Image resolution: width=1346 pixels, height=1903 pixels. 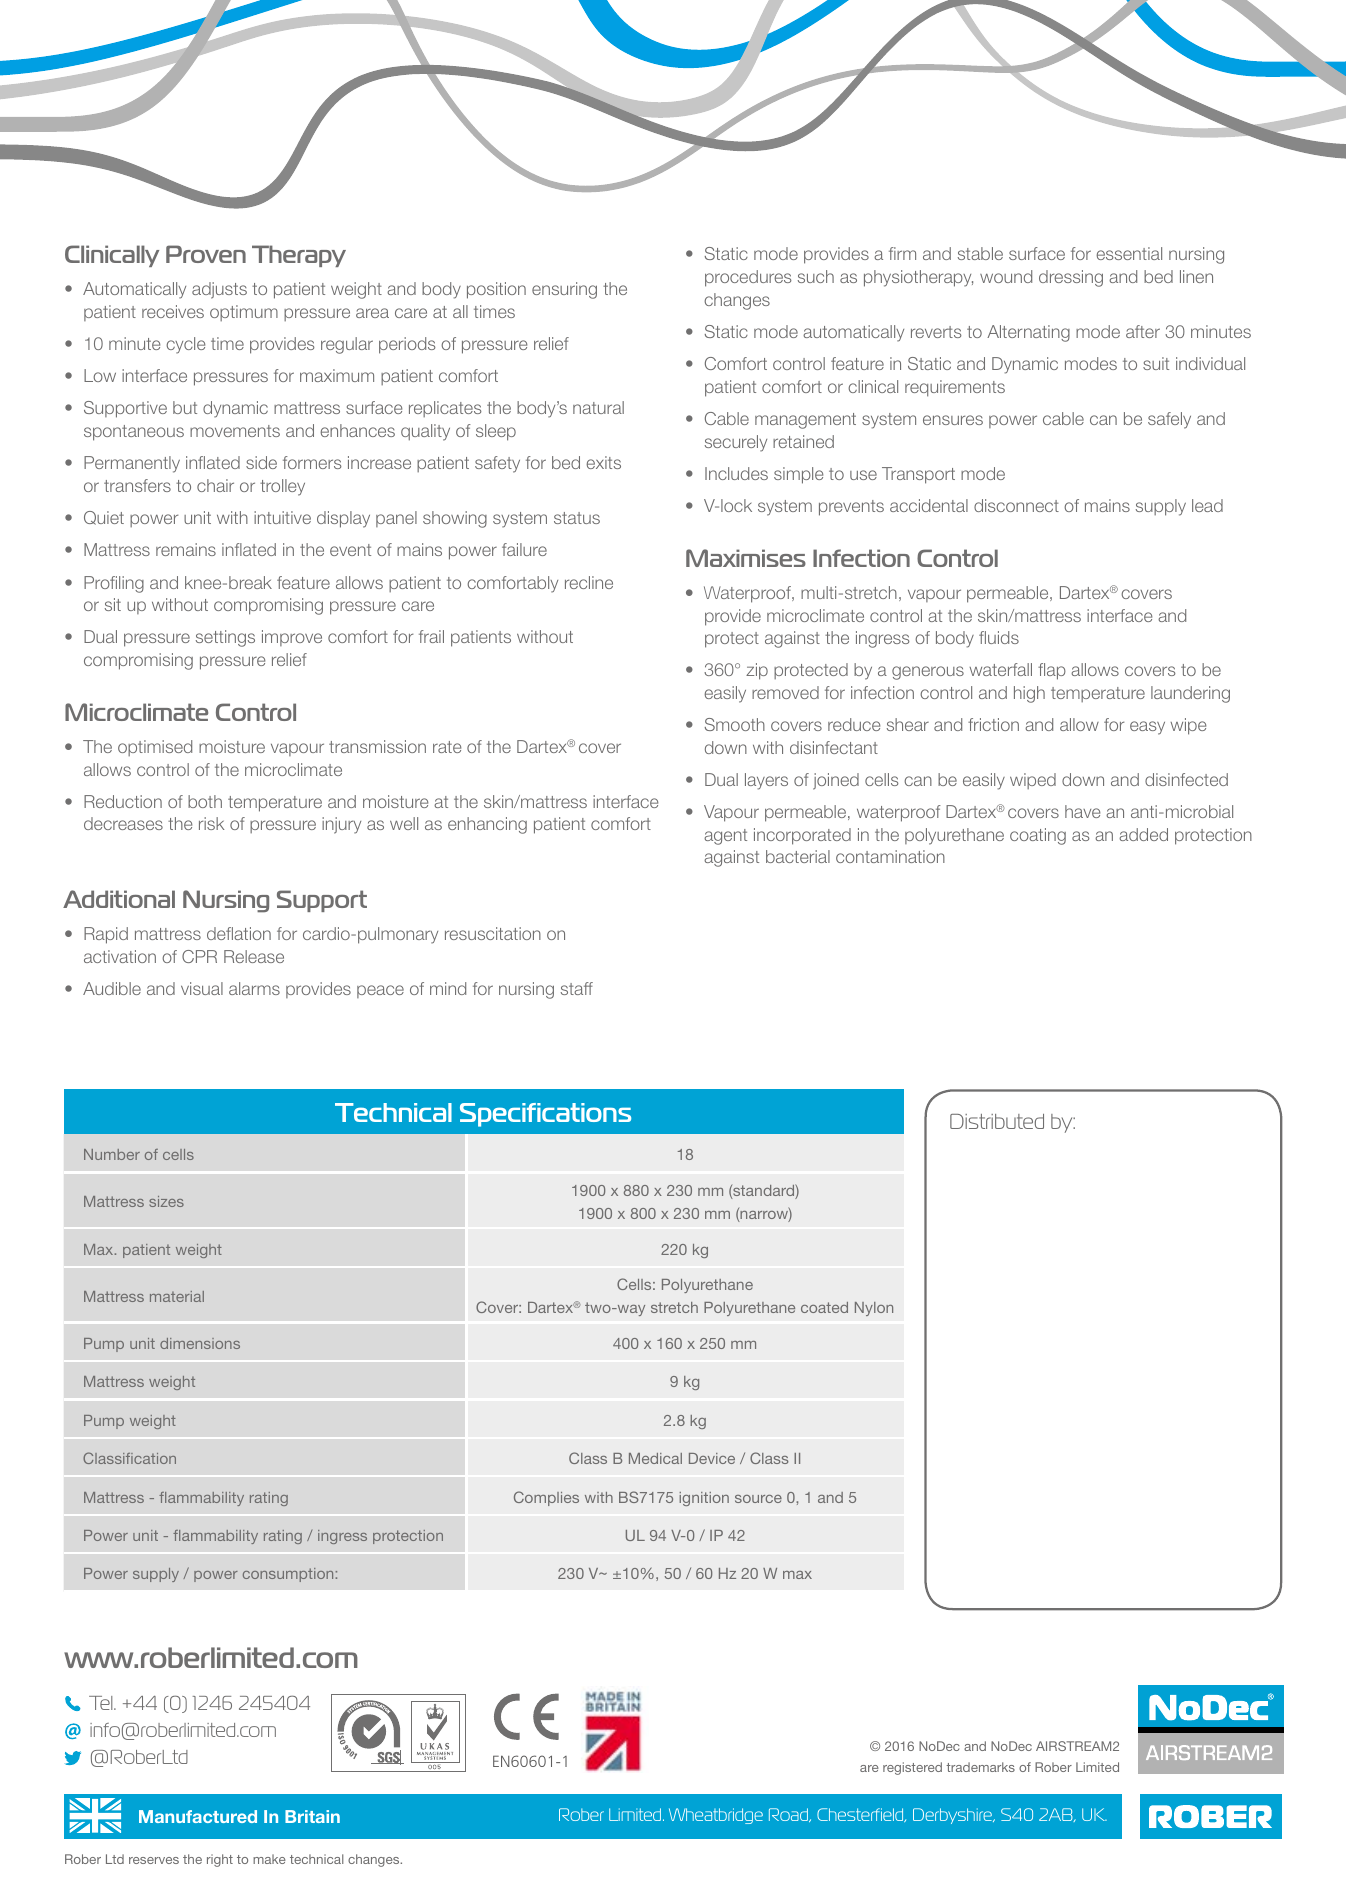 What do you see at coordinates (244, 313) in the document?
I see `optimum` at bounding box center [244, 313].
